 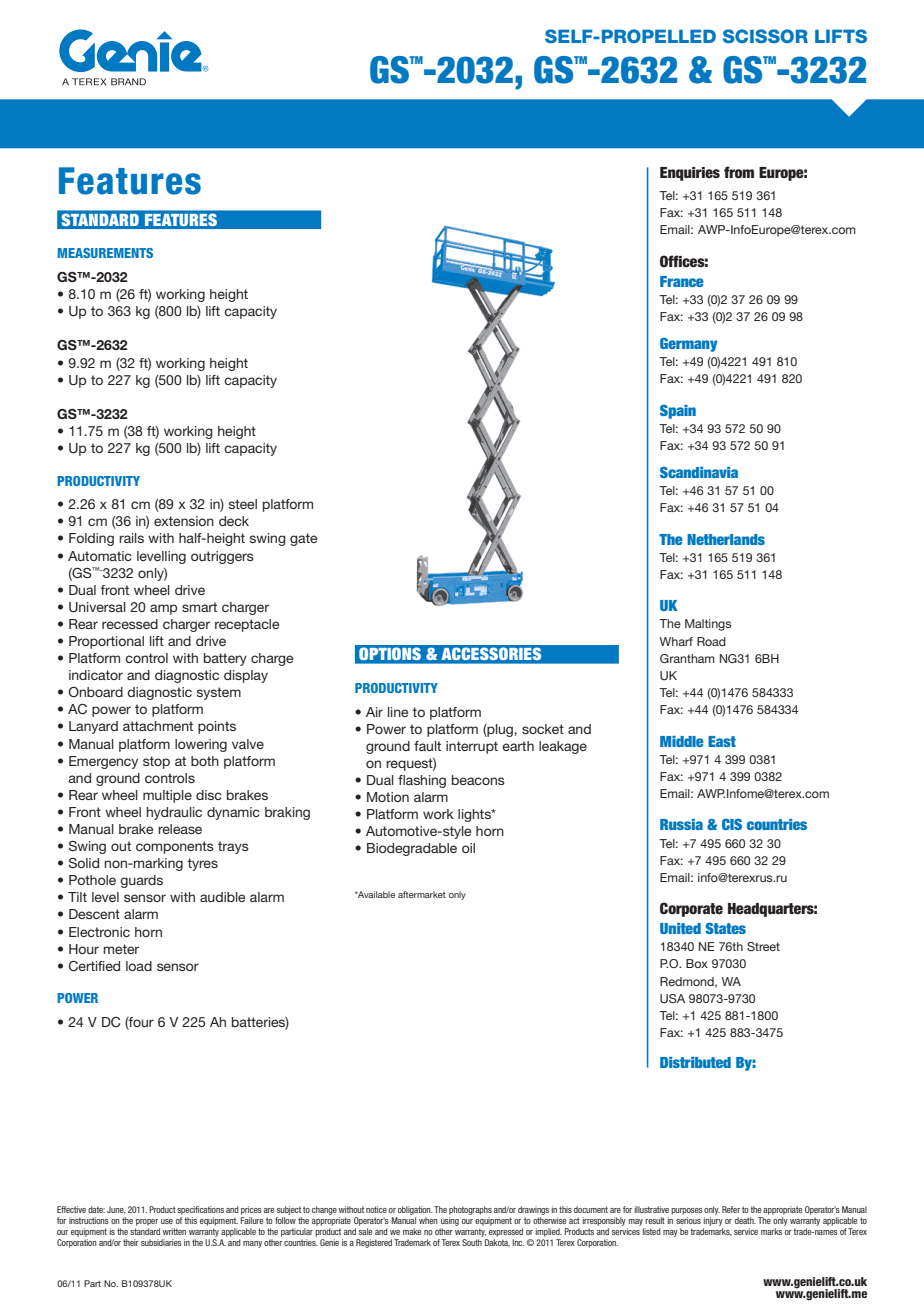 What do you see at coordinates (687, 1211) in the screenshot?
I see `purposes` at bounding box center [687, 1211].
